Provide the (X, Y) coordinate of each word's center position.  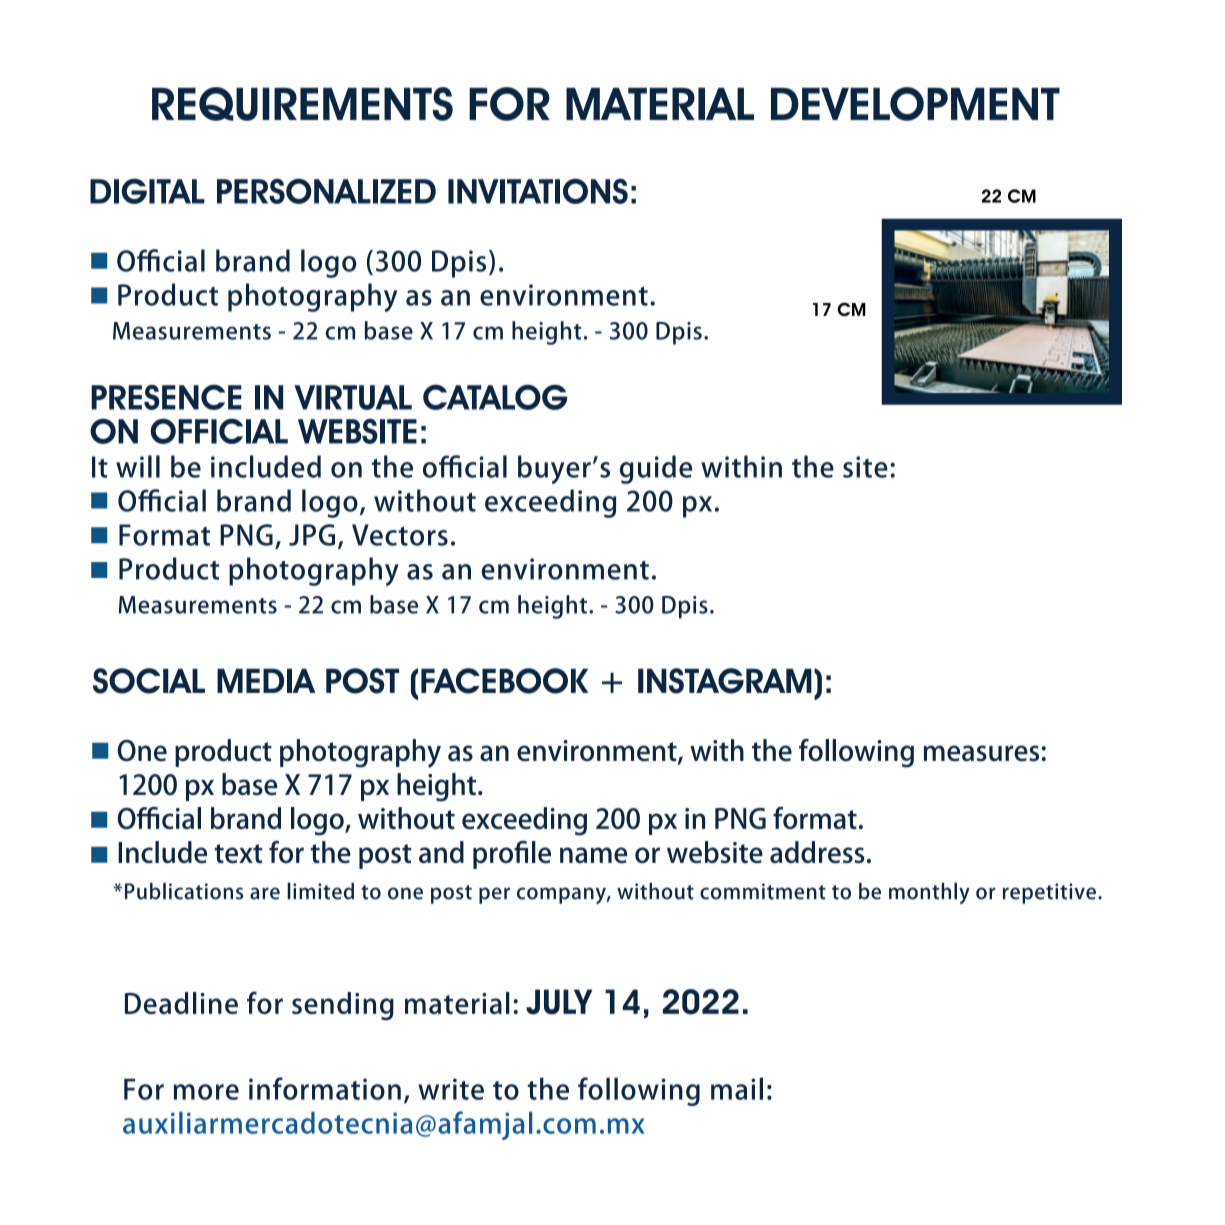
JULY (559, 1002)
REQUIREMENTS (302, 104)
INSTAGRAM (725, 681)
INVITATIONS (538, 191)
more (206, 1092)
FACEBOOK (504, 681)
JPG (312, 535)
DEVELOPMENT (915, 104)
